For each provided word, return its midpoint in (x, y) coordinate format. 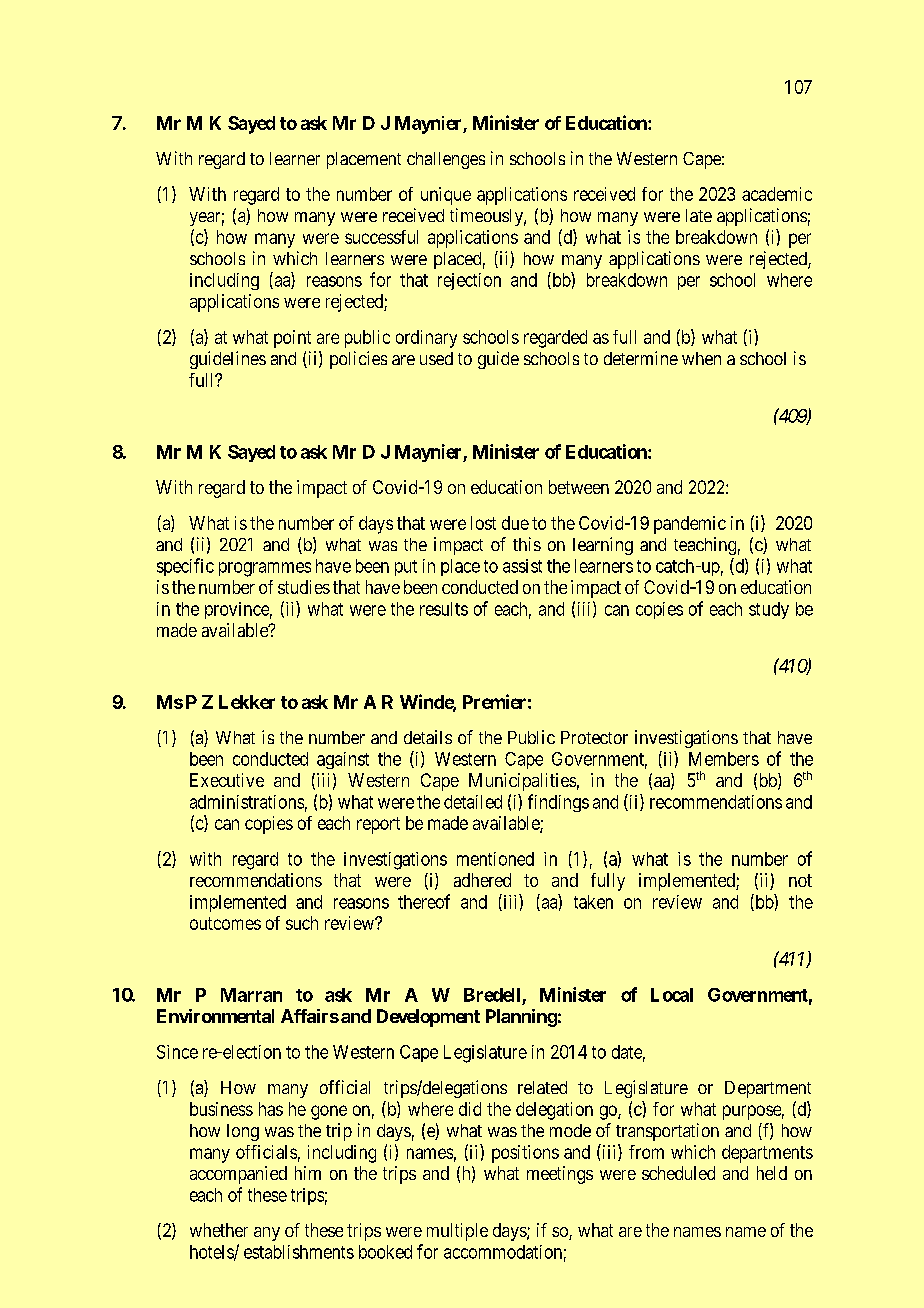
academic (777, 194)
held (772, 1173)
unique (446, 196)
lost (483, 523)
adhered (482, 880)
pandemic (690, 525)
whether (219, 1230)
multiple (457, 1232)
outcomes (225, 923)
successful (381, 237)
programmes (265, 569)
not (800, 880)
